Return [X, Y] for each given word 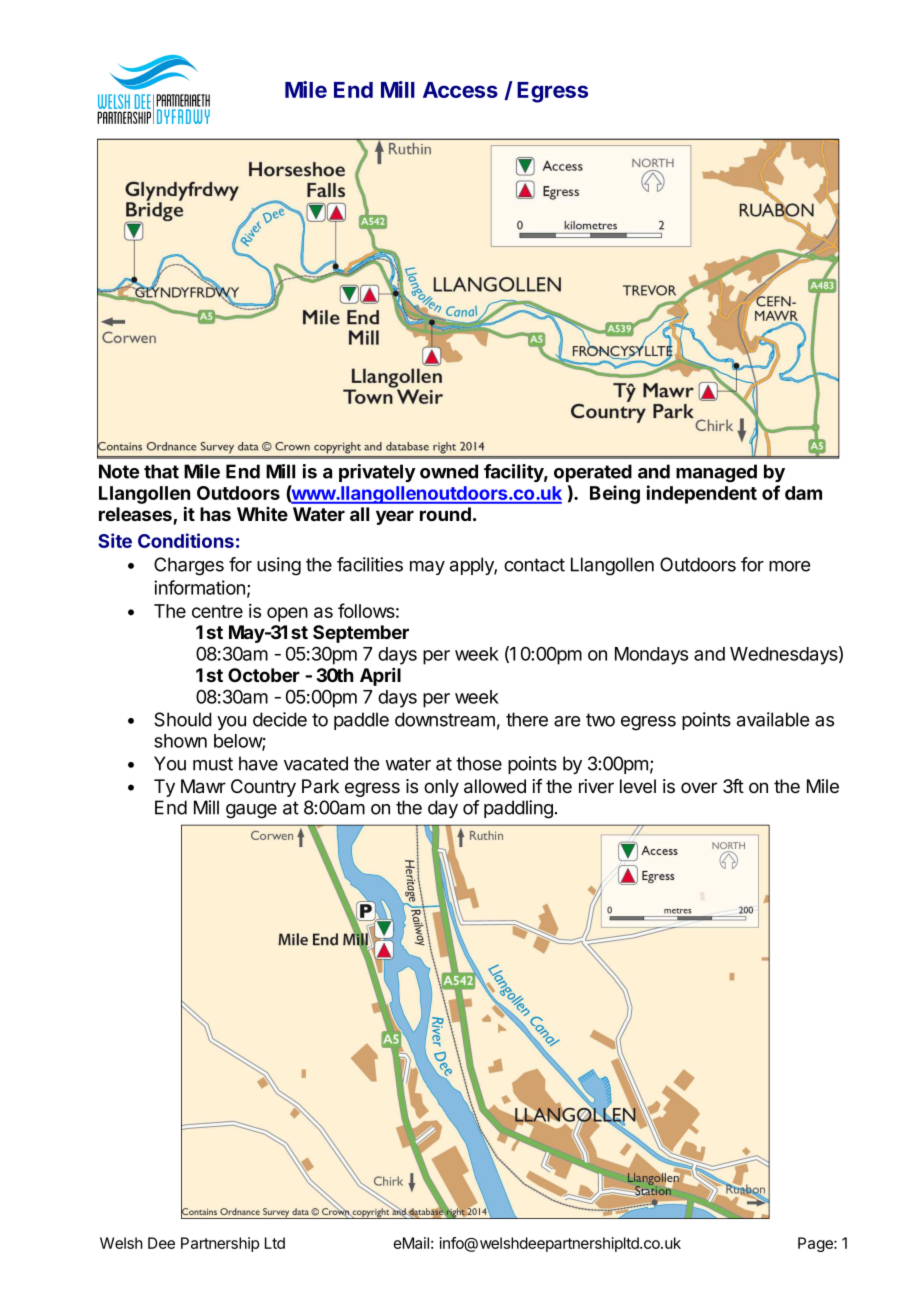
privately [377, 473]
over [699, 787]
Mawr [203, 786]
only [441, 788]
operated [593, 473]
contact [534, 565]
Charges [189, 566]
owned [449, 471]
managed [716, 473]
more [789, 566]
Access [460, 90]
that [161, 471]
